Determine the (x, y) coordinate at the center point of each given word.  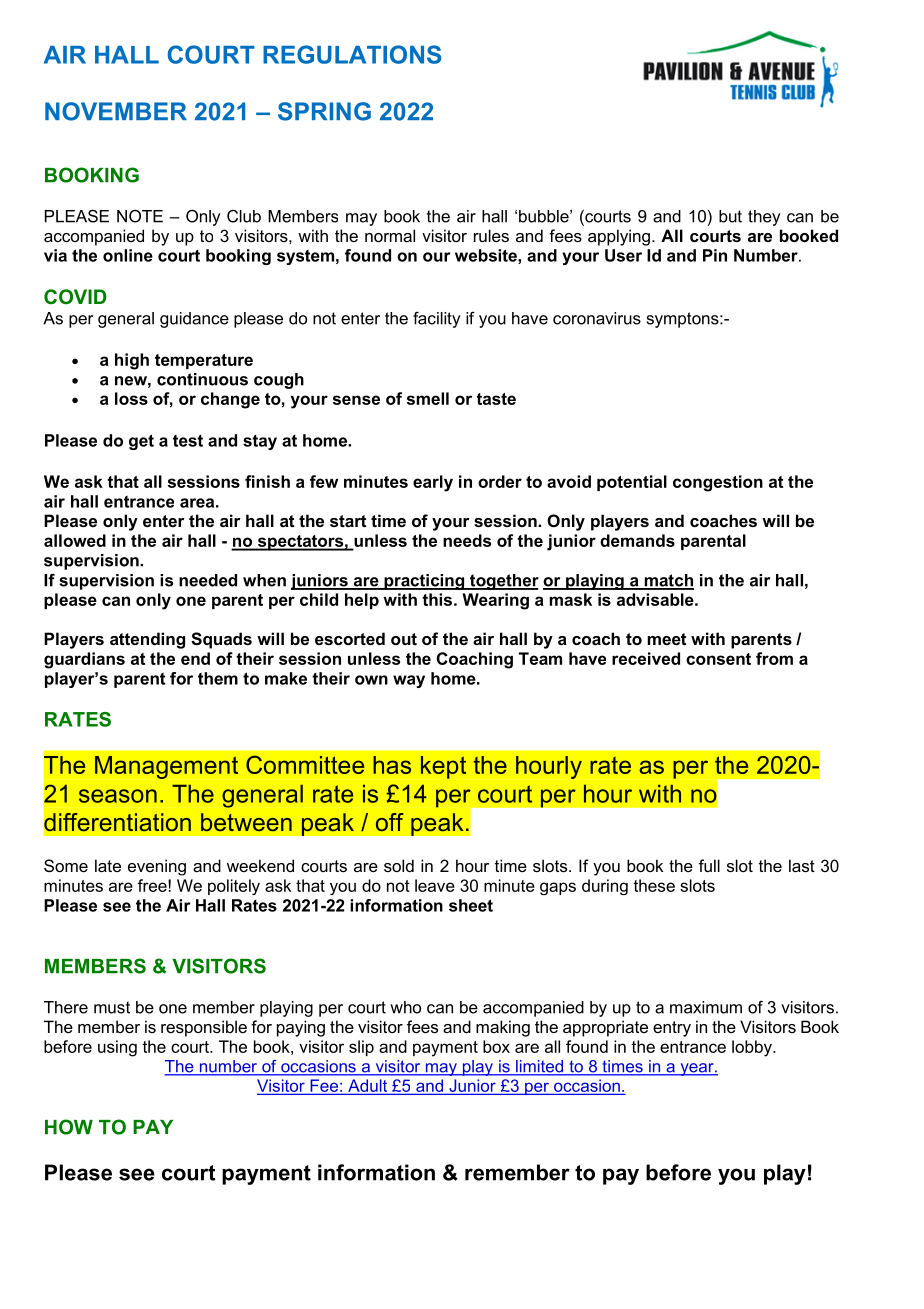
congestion (718, 483)
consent (718, 659)
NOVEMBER (116, 111)
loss (131, 398)
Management (166, 767)
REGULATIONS (352, 54)
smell (428, 398)
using (117, 1048)
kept (443, 767)
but (730, 216)
